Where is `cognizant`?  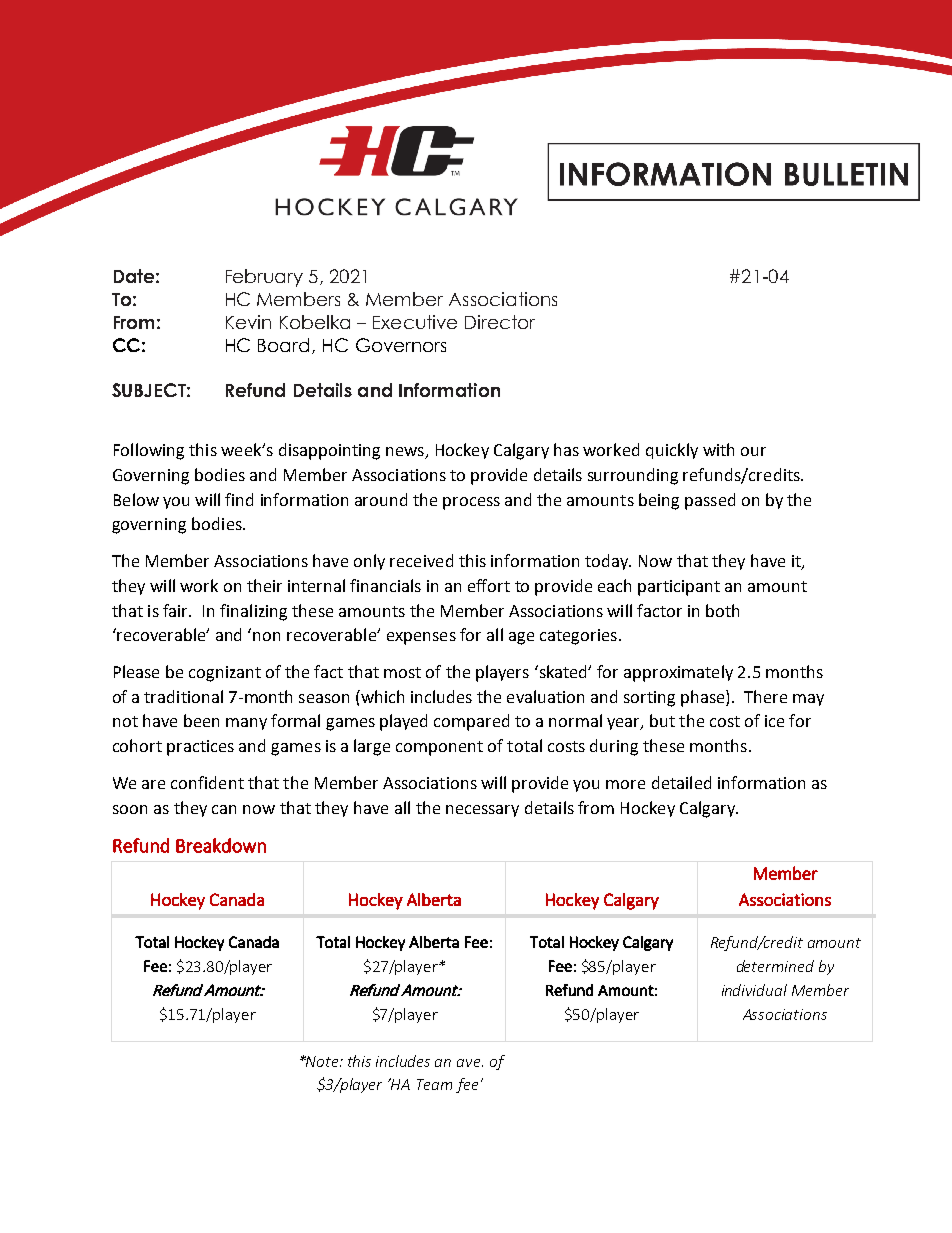 cognizant is located at coordinates (225, 674).
